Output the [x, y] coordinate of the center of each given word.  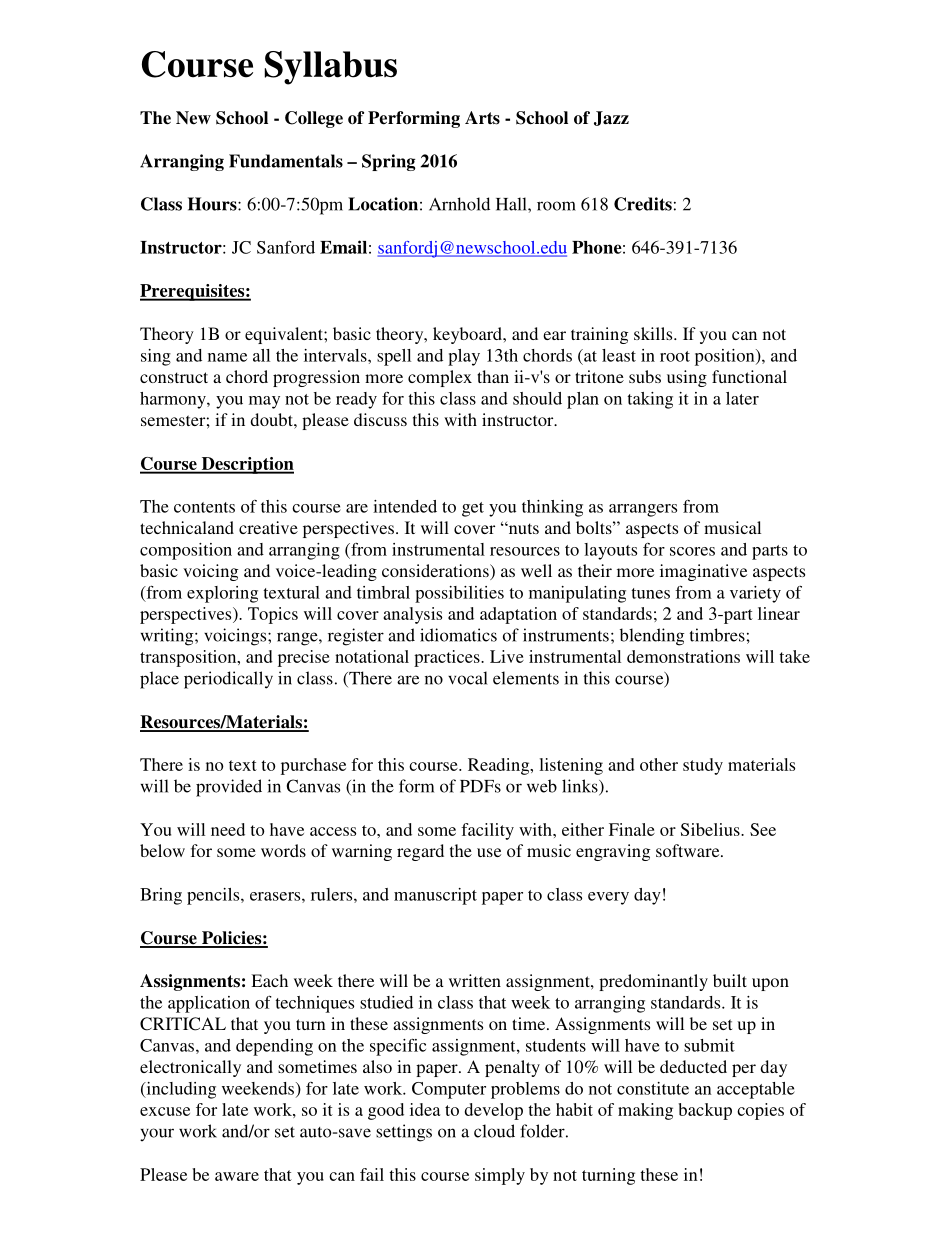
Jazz [611, 118]
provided [229, 788]
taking [650, 400]
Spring [388, 162]
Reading [500, 766]
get [473, 509]
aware [237, 1176]
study [703, 766]
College [314, 119]
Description [246, 465]
